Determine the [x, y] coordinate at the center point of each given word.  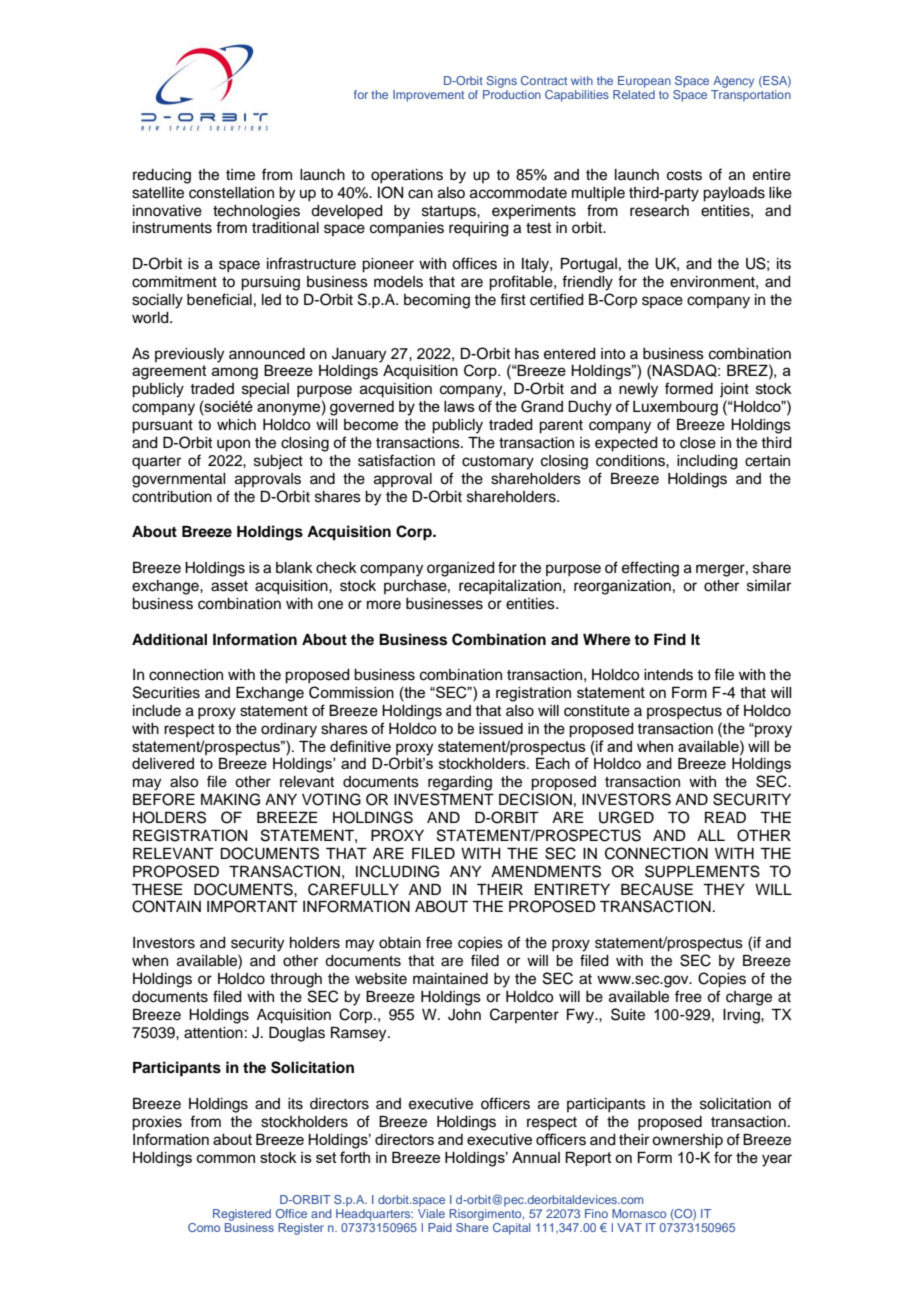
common [226, 1158]
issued [501, 729]
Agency [733, 82]
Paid [440, 1227]
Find [670, 639]
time [240, 175]
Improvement [428, 96]
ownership [687, 1141]
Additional [169, 639]
